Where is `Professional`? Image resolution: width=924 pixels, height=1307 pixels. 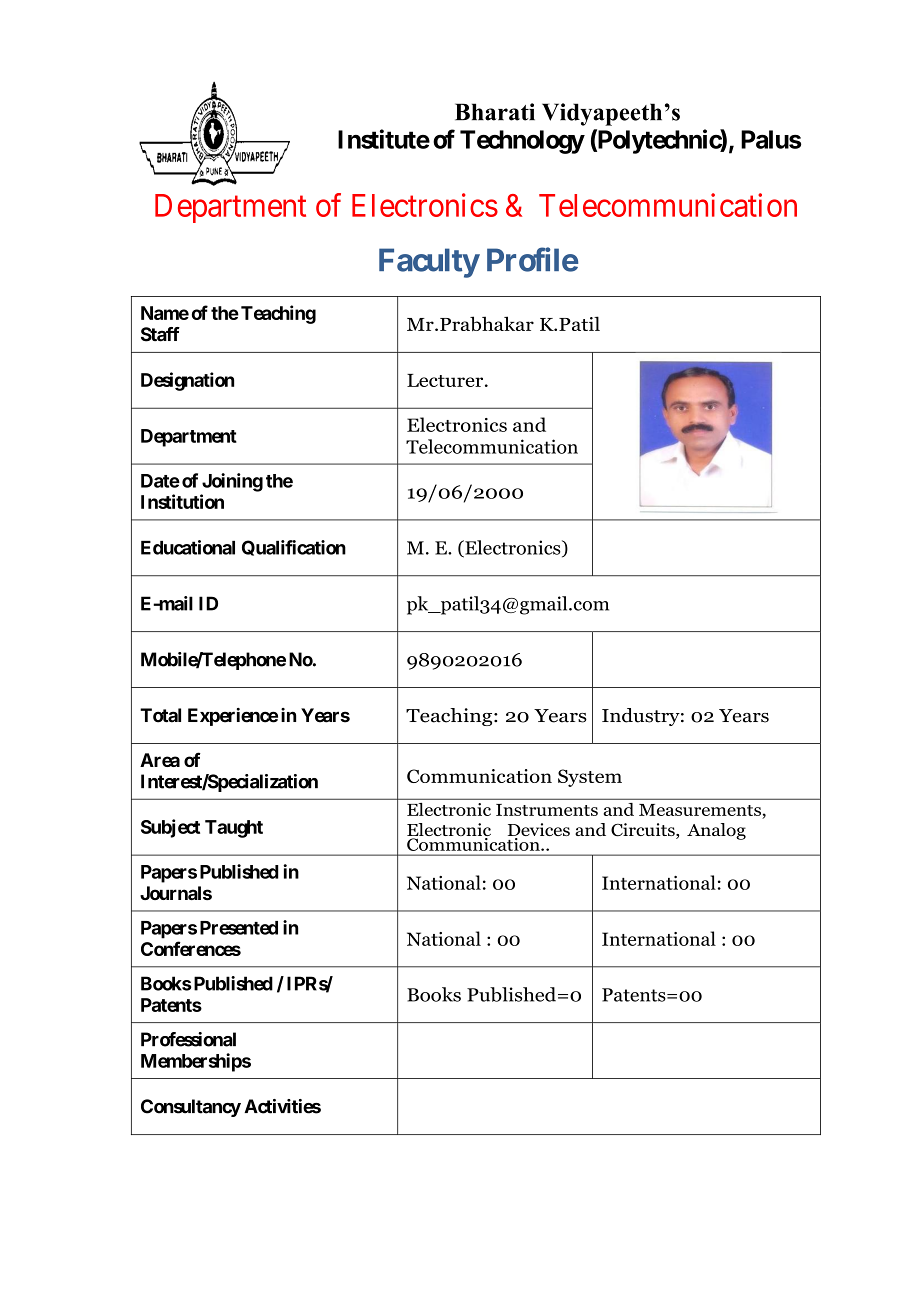
Professional is located at coordinates (188, 1039).
